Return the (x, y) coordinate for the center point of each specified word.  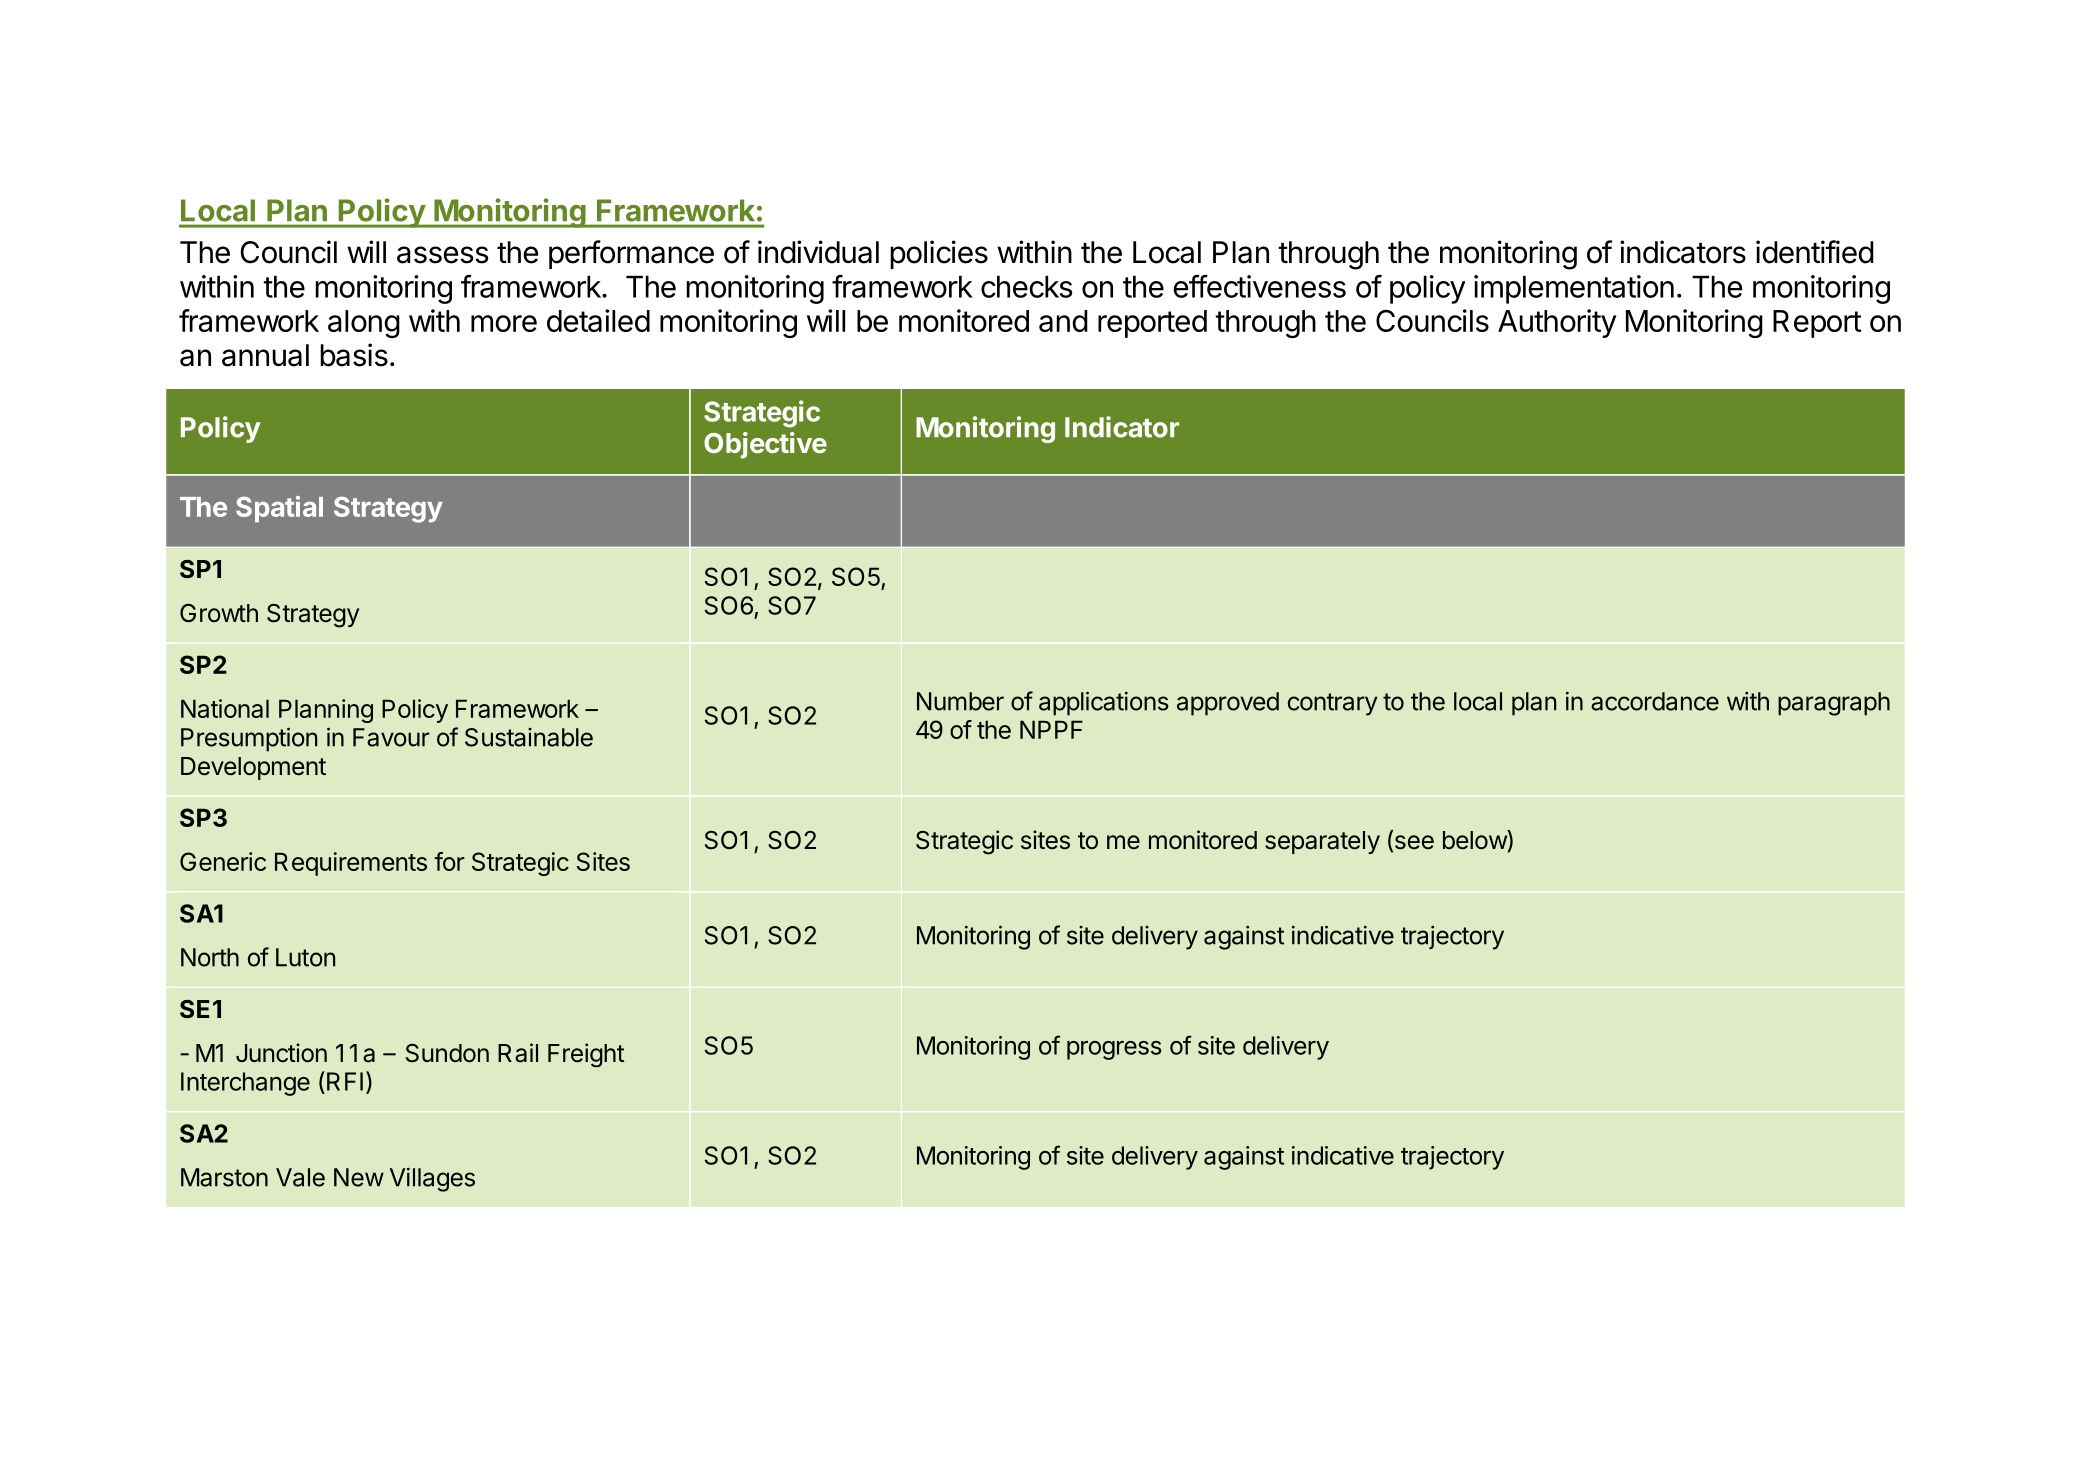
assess (443, 255)
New (359, 1177)
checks (1027, 286)
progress (1114, 1050)
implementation (1574, 289)
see (1413, 843)
